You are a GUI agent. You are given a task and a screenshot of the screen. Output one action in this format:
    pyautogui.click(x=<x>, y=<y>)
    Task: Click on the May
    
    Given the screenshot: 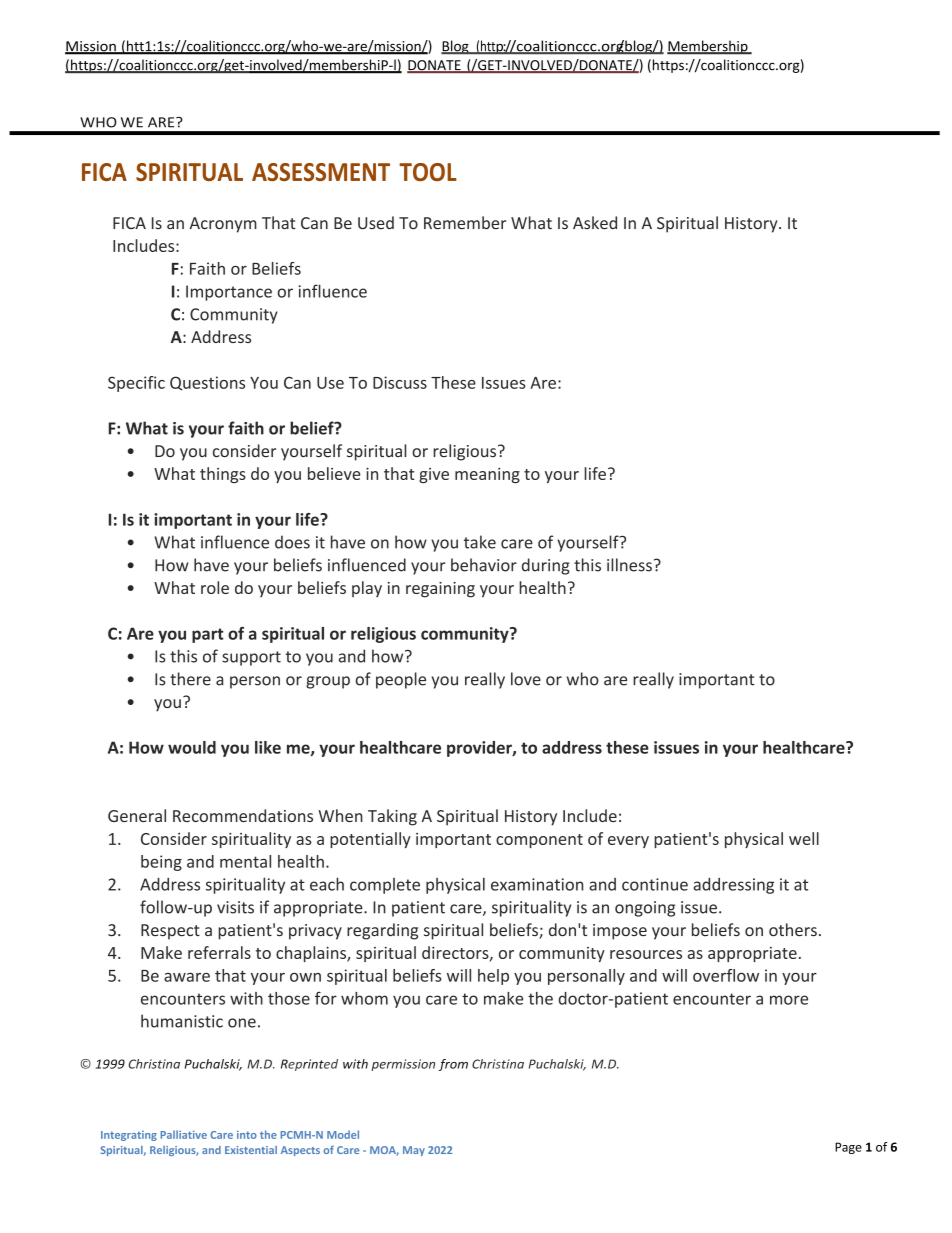 What is the action you would take?
    pyautogui.click(x=414, y=1151)
